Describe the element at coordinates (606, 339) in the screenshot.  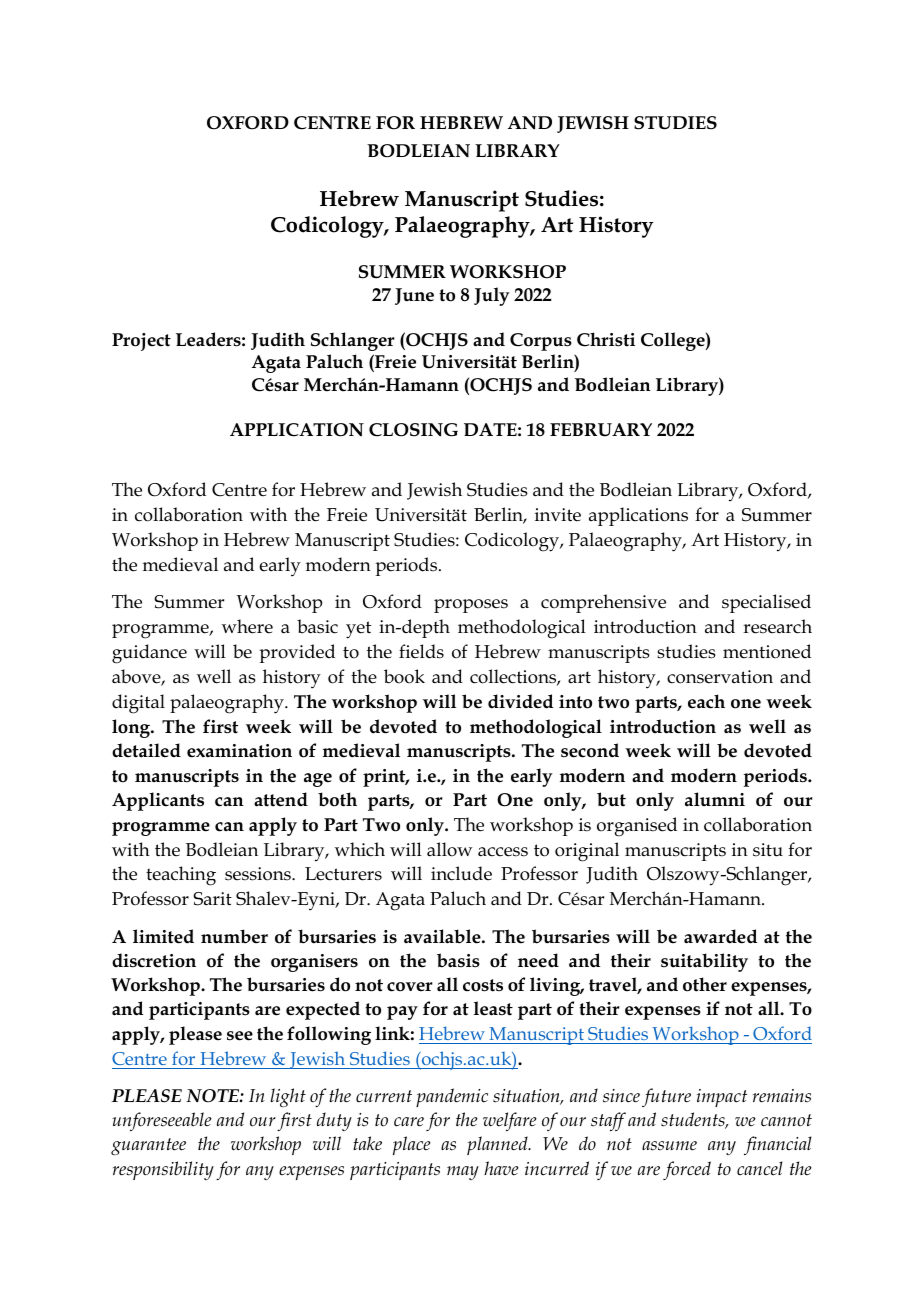
I see `Christi` at that location.
